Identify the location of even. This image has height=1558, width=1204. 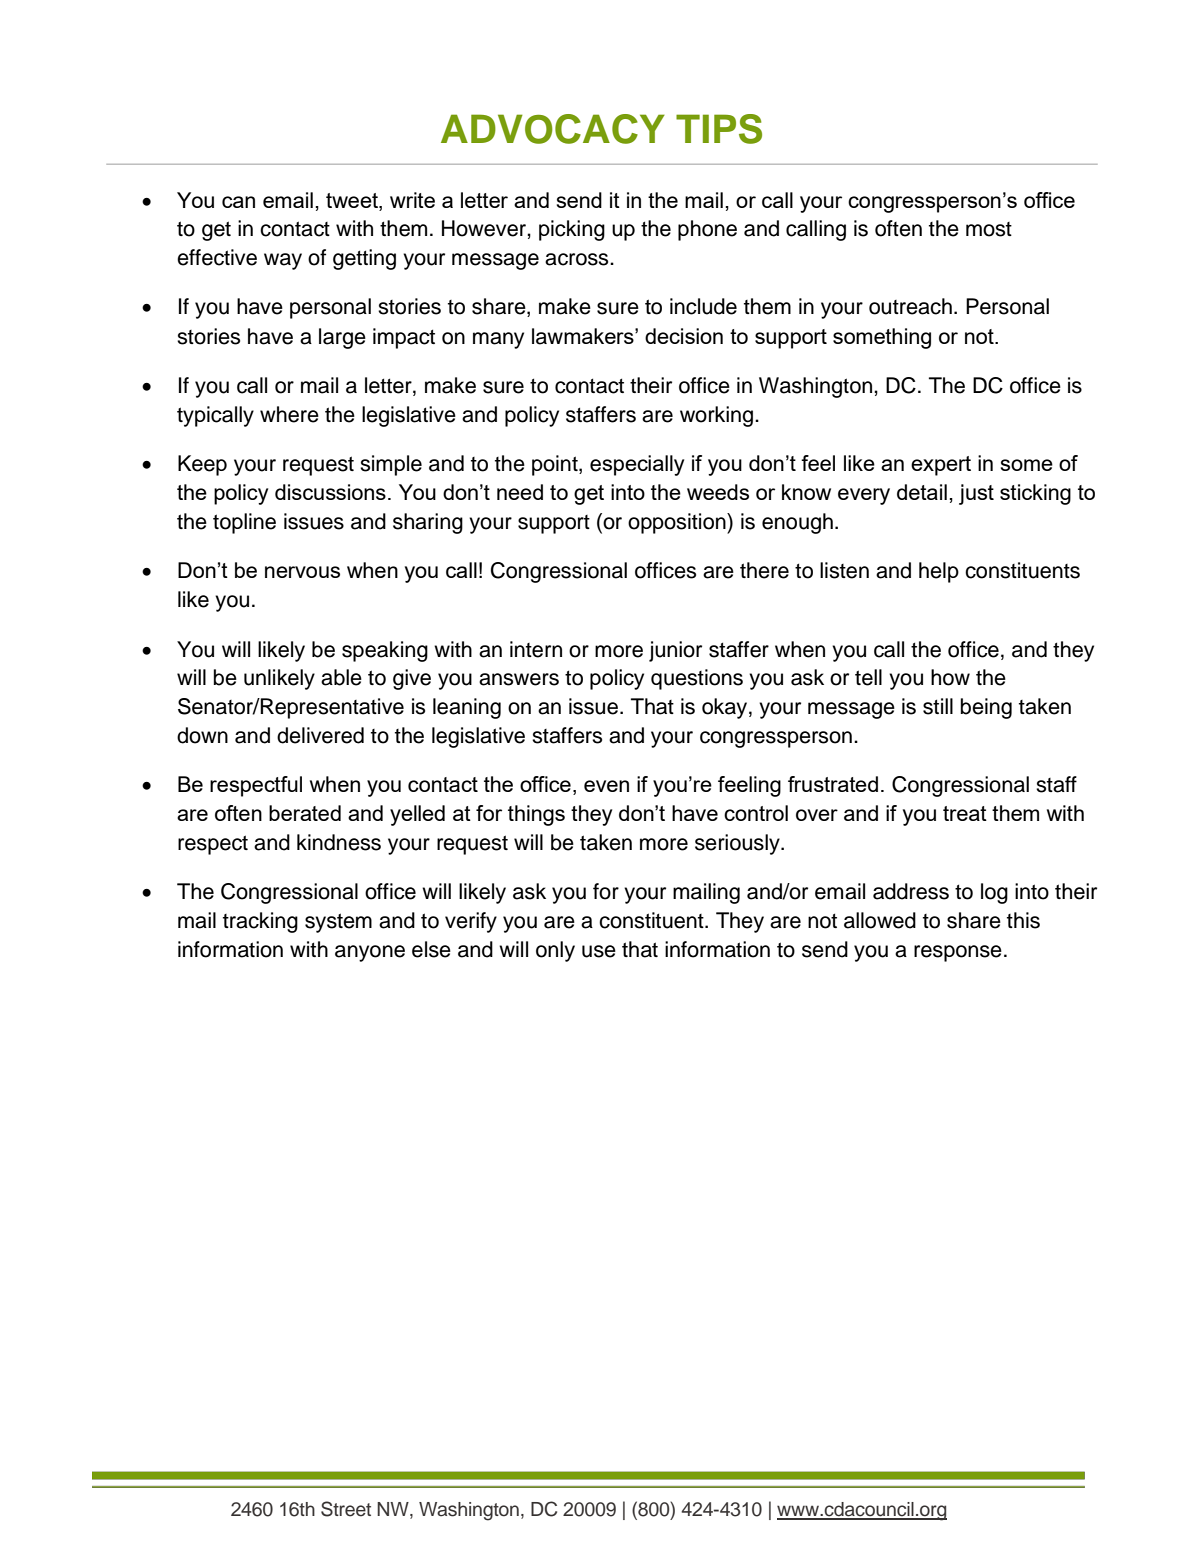
(606, 786).
